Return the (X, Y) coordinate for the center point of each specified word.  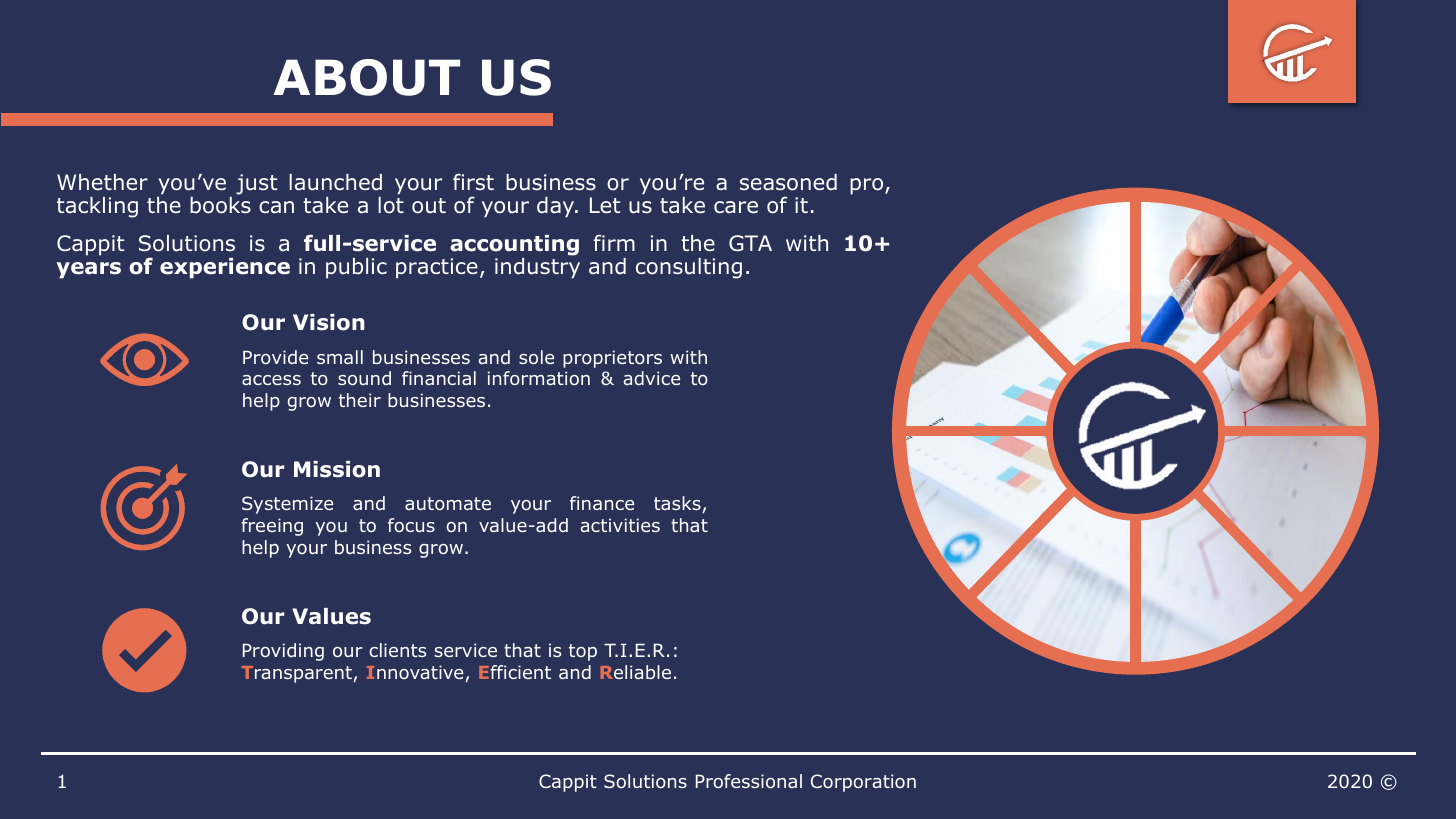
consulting (689, 268)
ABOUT (367, 77)
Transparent (296, 674)
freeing (272, 527)
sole (536, 357)
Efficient (515, 672)
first (473, 182)
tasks (677, 503)
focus (411, 525)
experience (225, 268)
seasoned (788, 182)
